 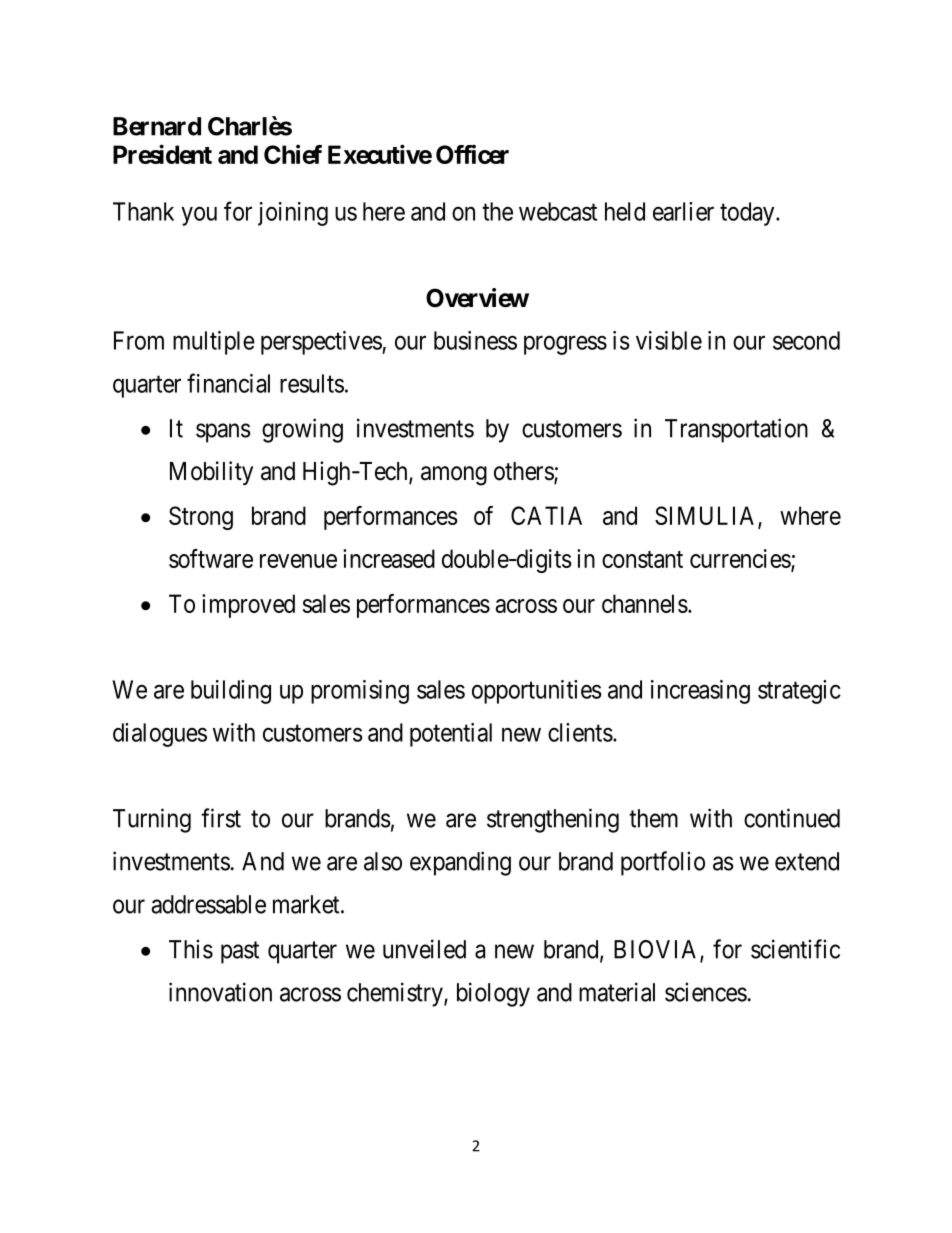 What do you see at coordinates (748, 214) in the screenshot?
I see `today` at bounding box center [748, 214].
